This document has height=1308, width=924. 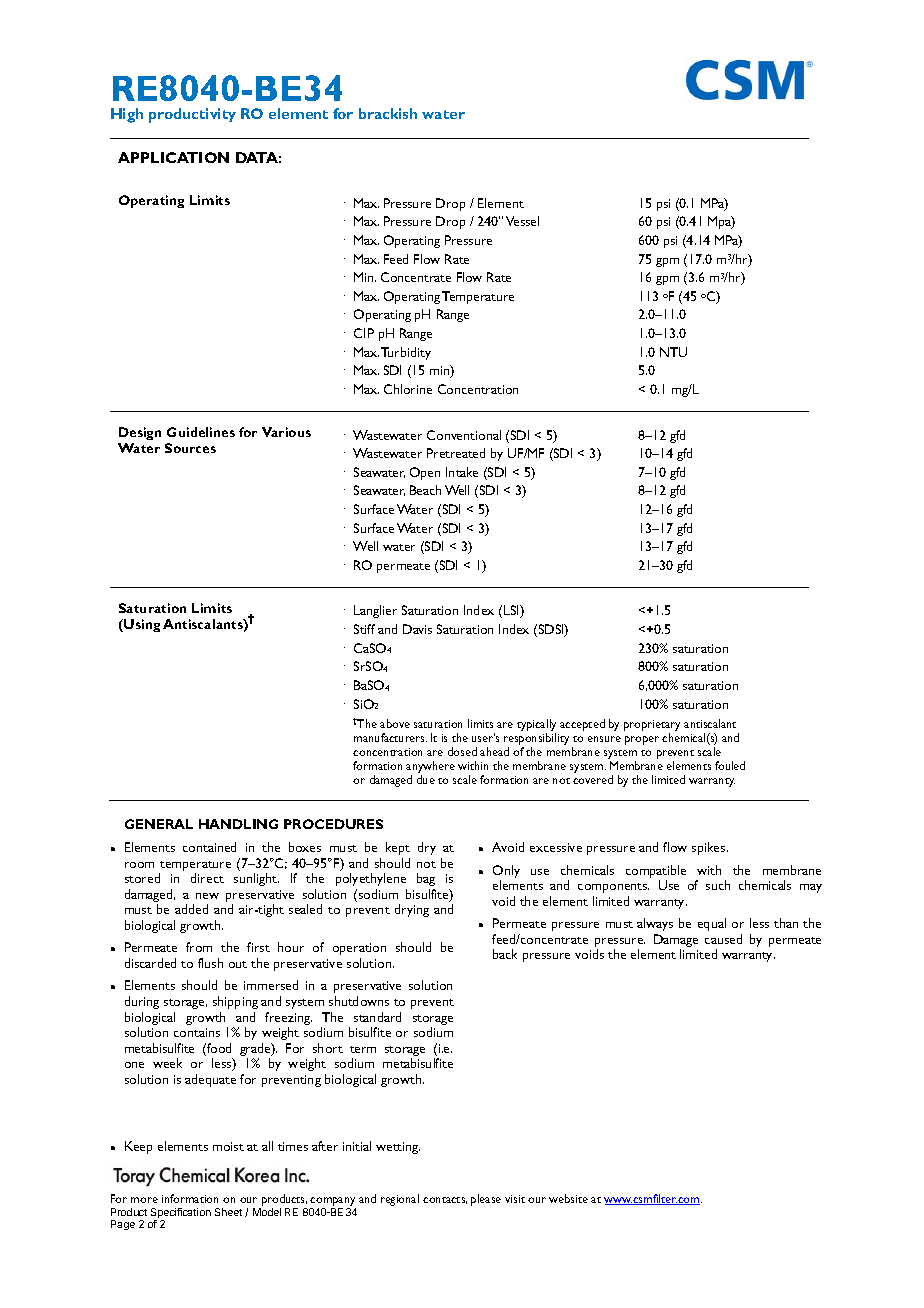 What do you see at coordinates (199, 947) in the document?
I see `from` at bounding box center [199, 947].
